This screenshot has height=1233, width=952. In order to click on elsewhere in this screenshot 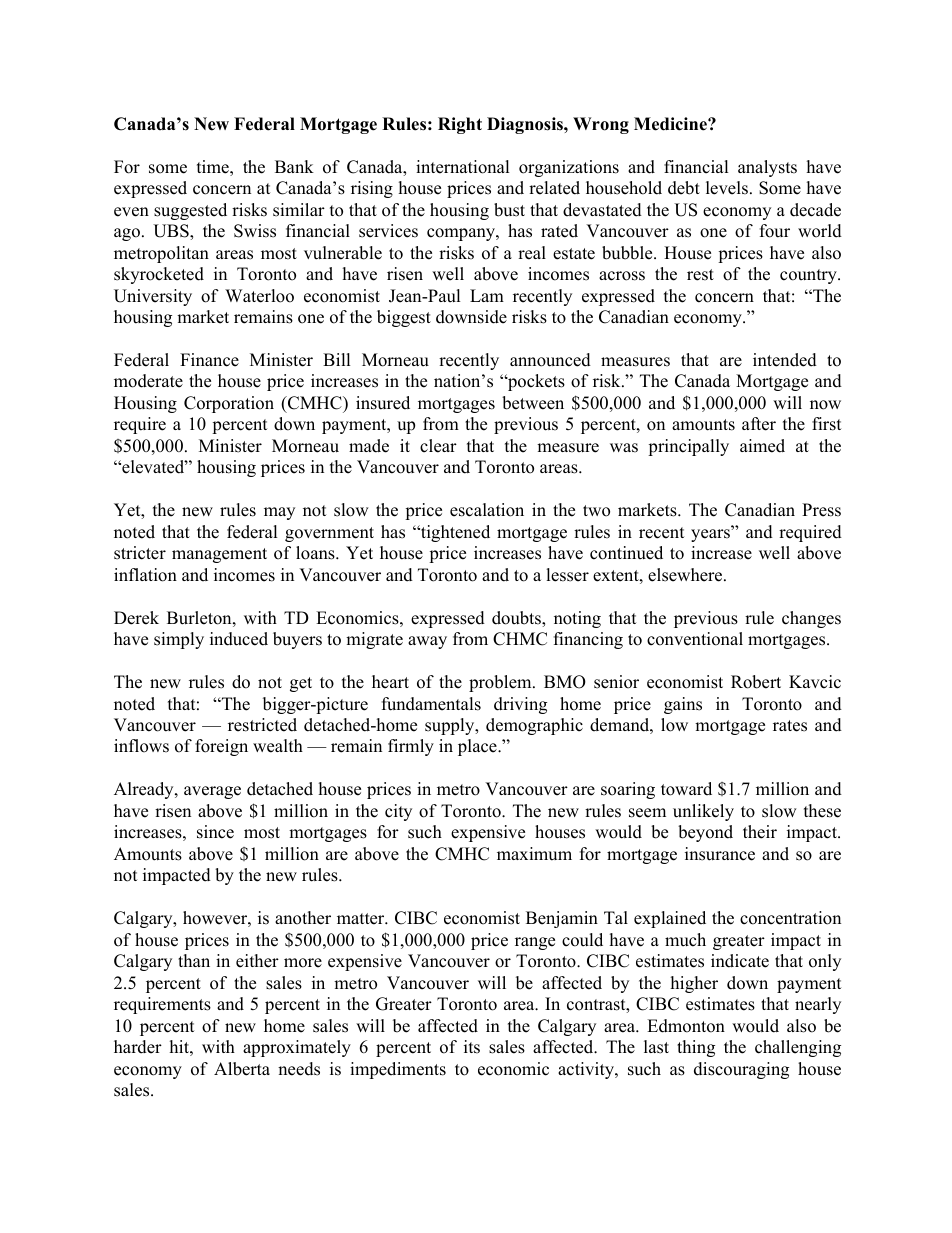, I will do `click(686, 575)`.
